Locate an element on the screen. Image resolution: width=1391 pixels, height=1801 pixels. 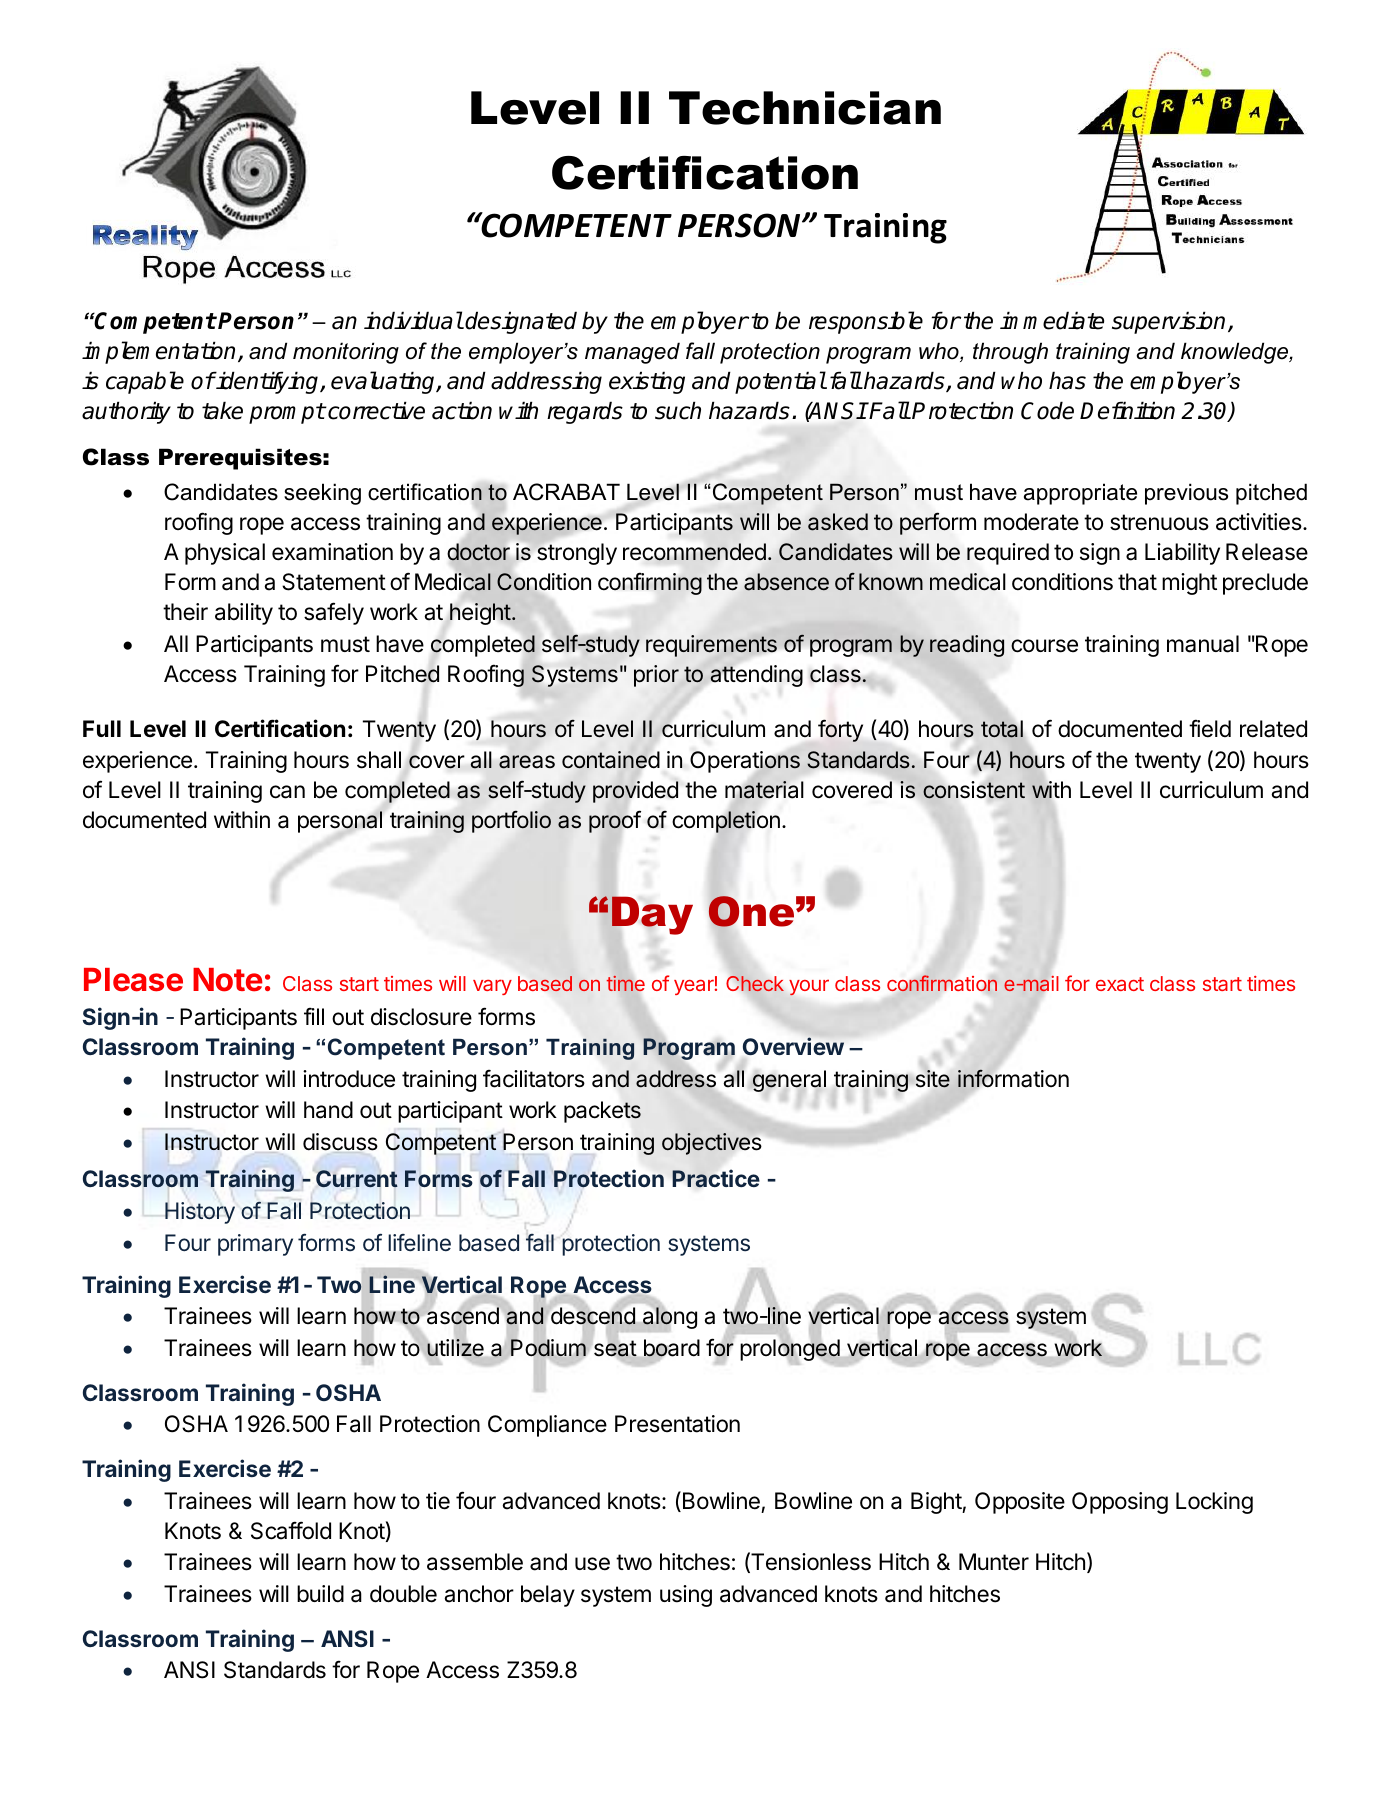
individual is located at coordinates (413, 320).
